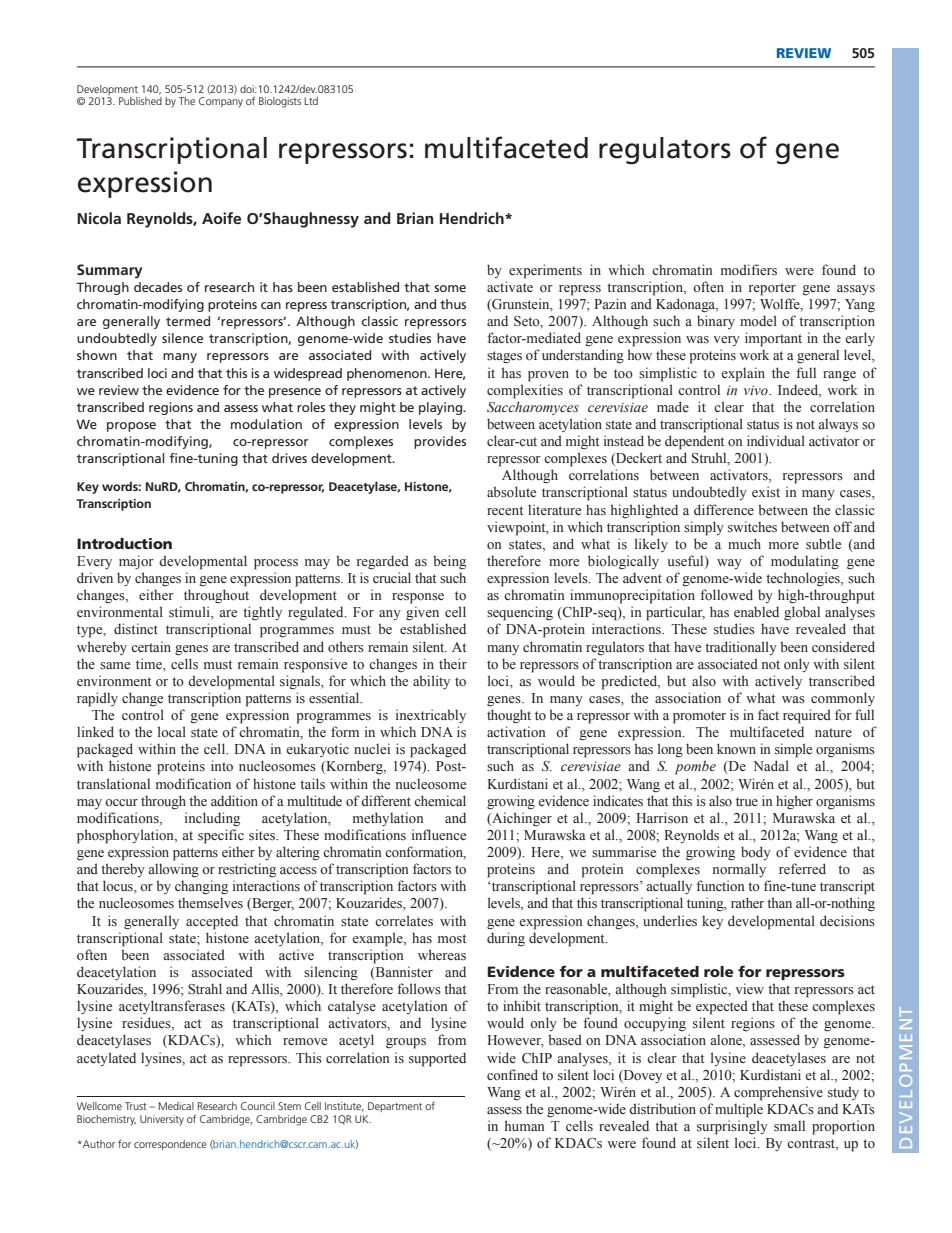 The height and width of the image is (1233, 952). I want to click on true, so click(747, 801).
